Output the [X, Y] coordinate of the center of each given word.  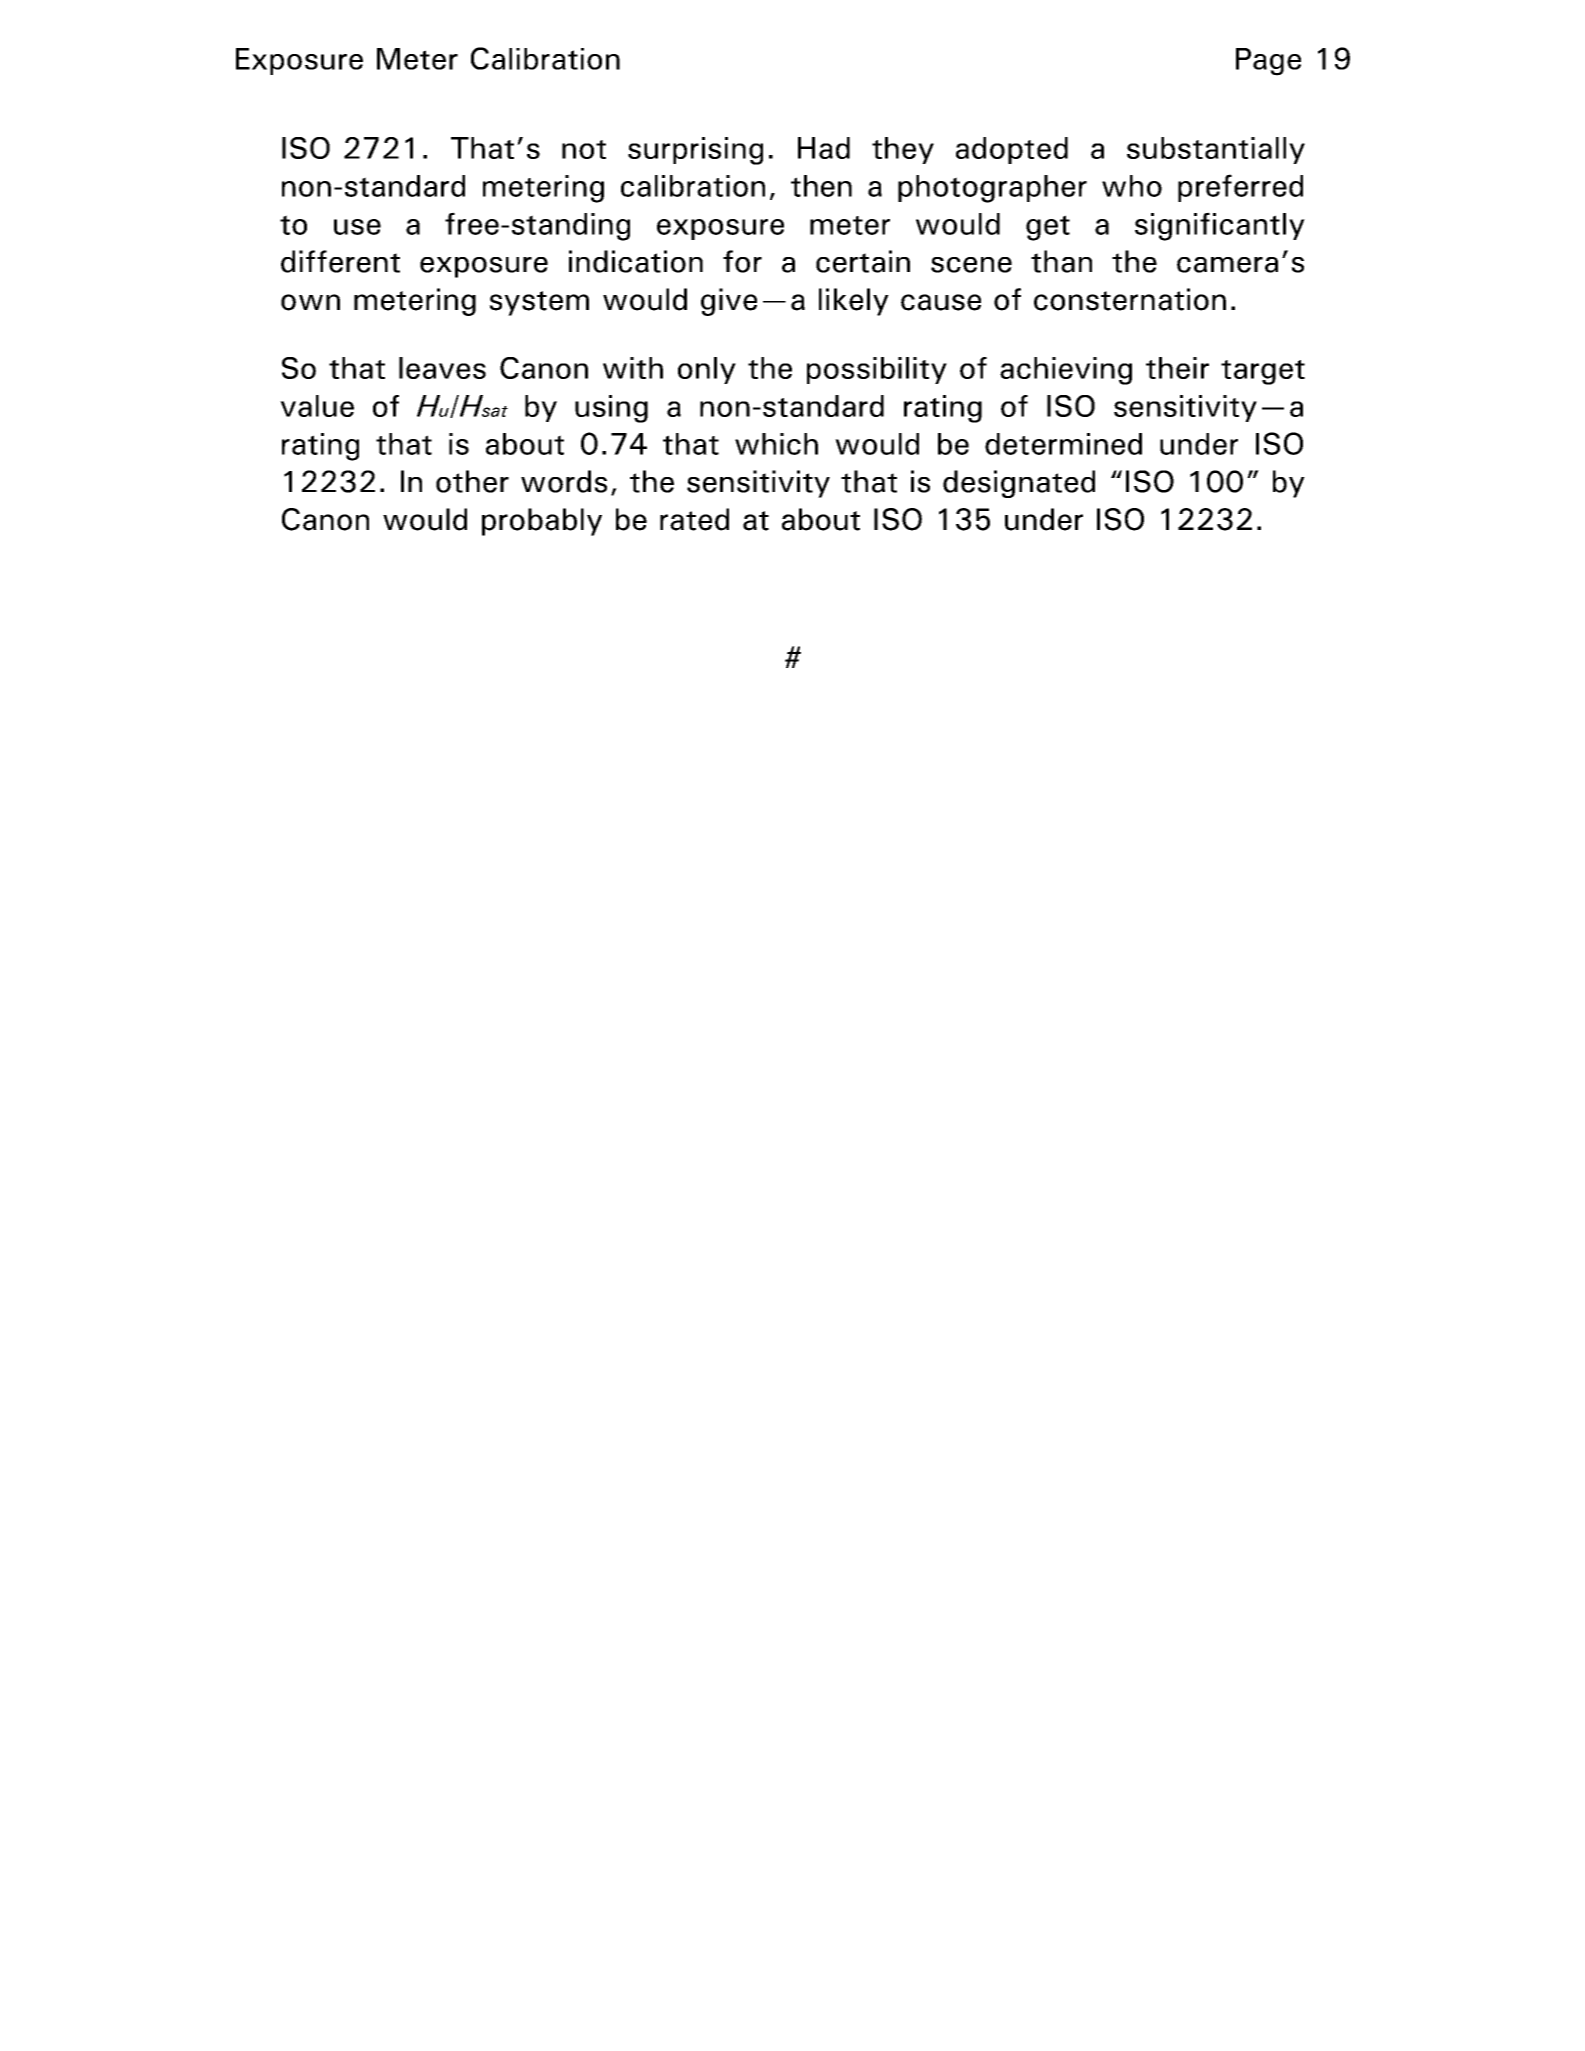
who [1132, 186]
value [317, 406]
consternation [1130, 299]
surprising [695, 151]
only [707, 370]
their [1177, 368]
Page [1268, 62]
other [472, 481]
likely [854, 302]
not [584, 149]
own [310, 302]
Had [824, 148]
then [821, 186]
